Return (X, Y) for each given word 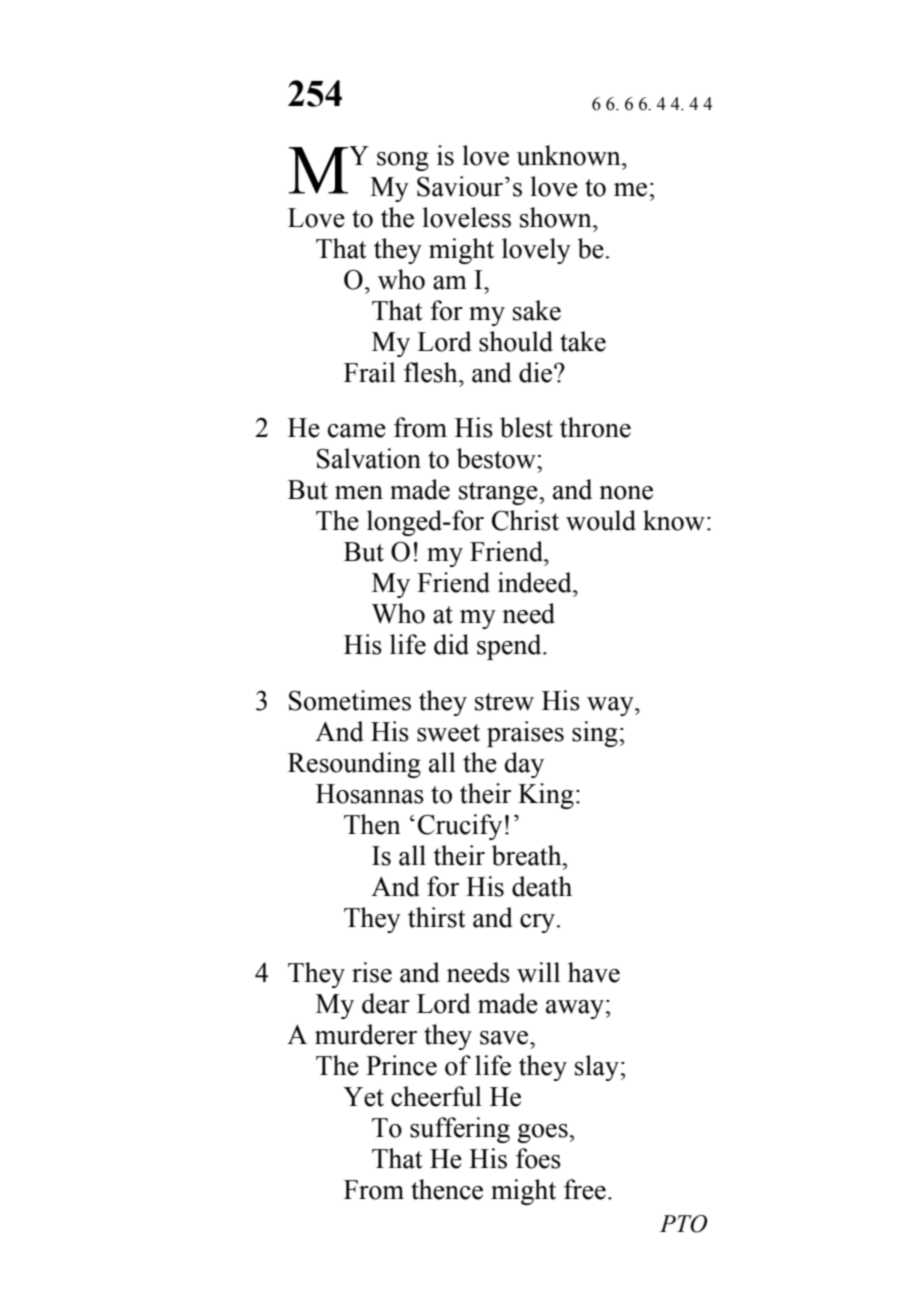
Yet (363, 1097)
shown (557, 217)
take (583, 341)
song (403, 161)
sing (595, 734)
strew (504, 702)
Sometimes (350, 700)
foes (538, 1158)
